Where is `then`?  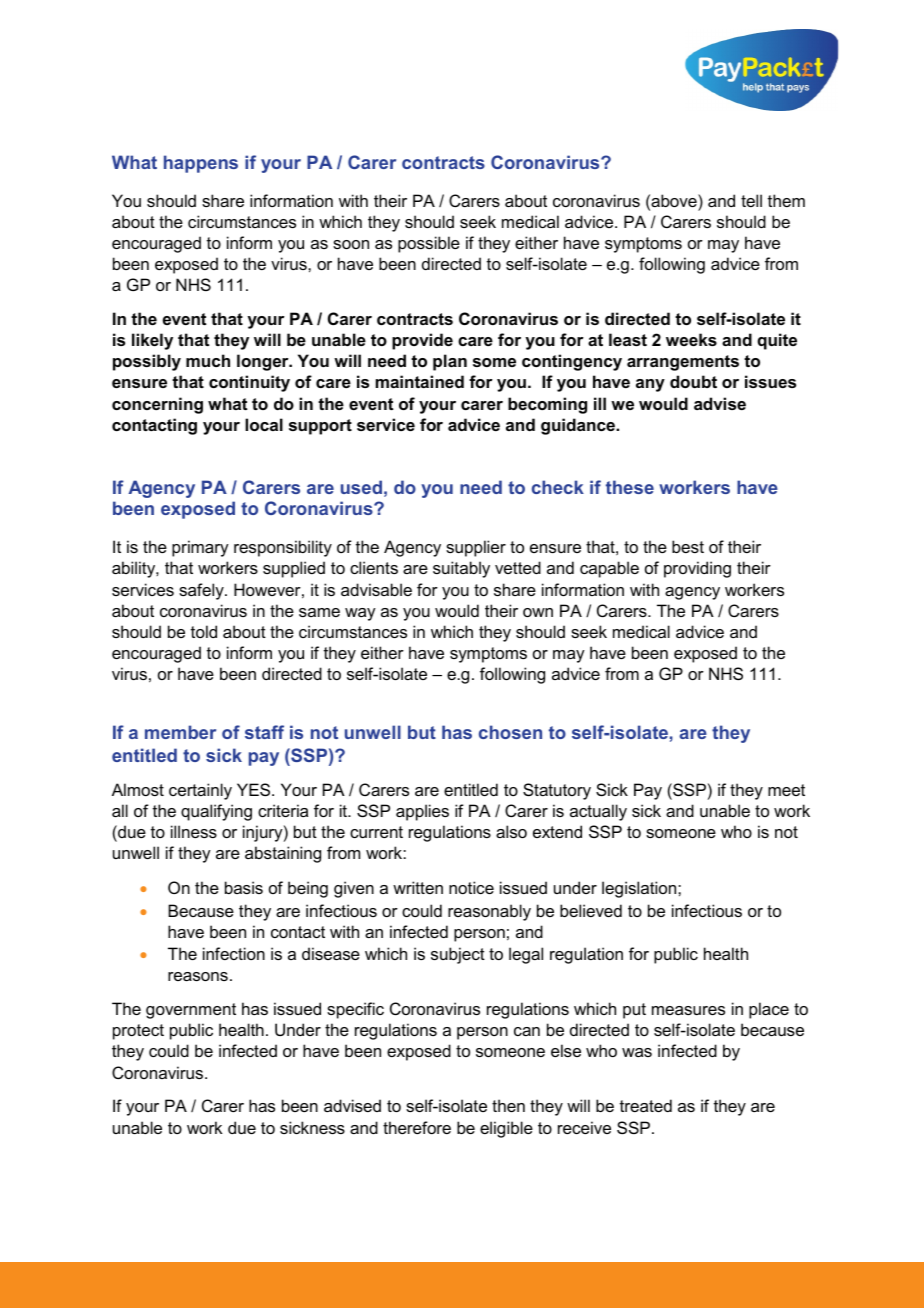 then is located at coordinates (508, 1105).
